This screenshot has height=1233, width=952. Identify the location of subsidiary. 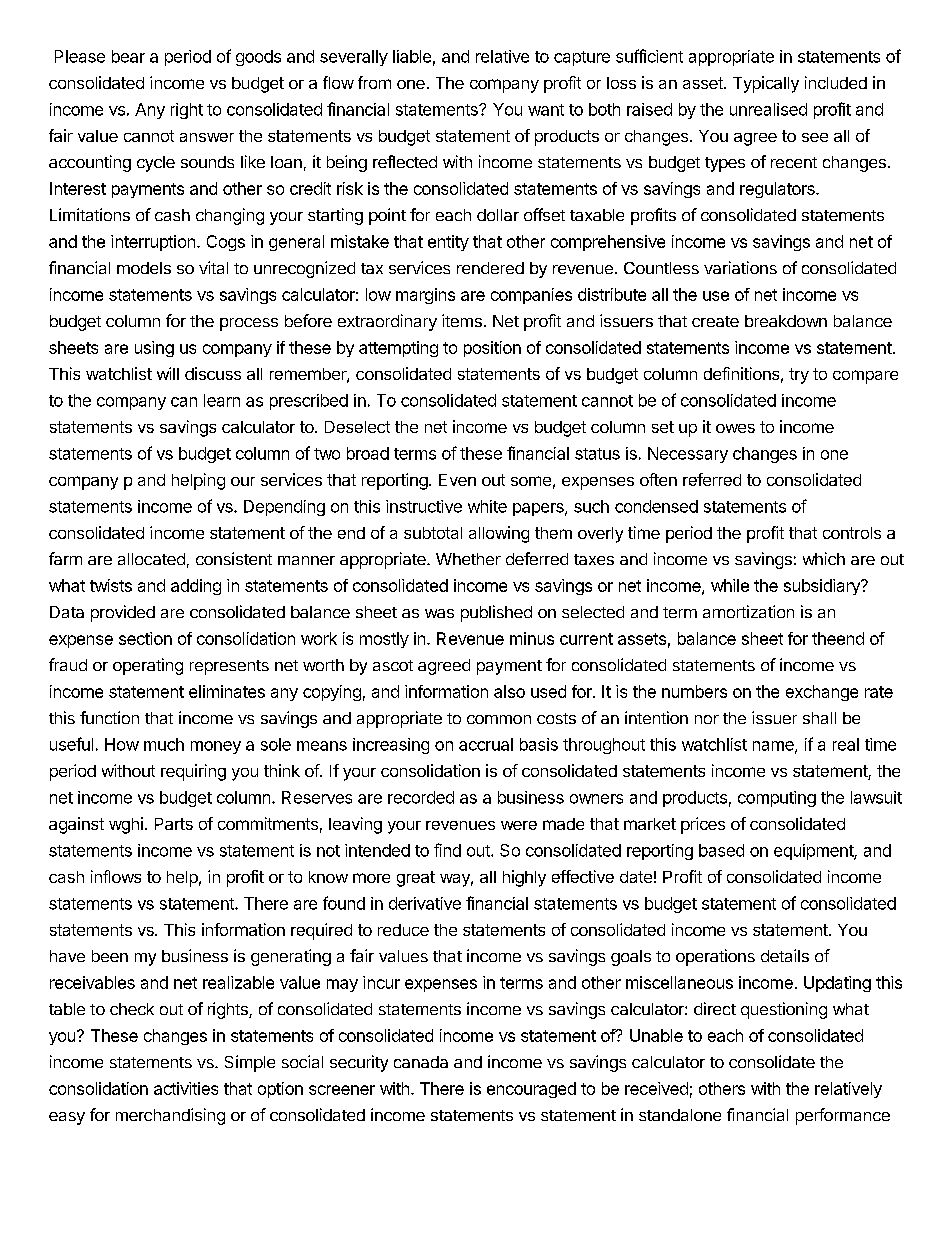
(823, 587).
